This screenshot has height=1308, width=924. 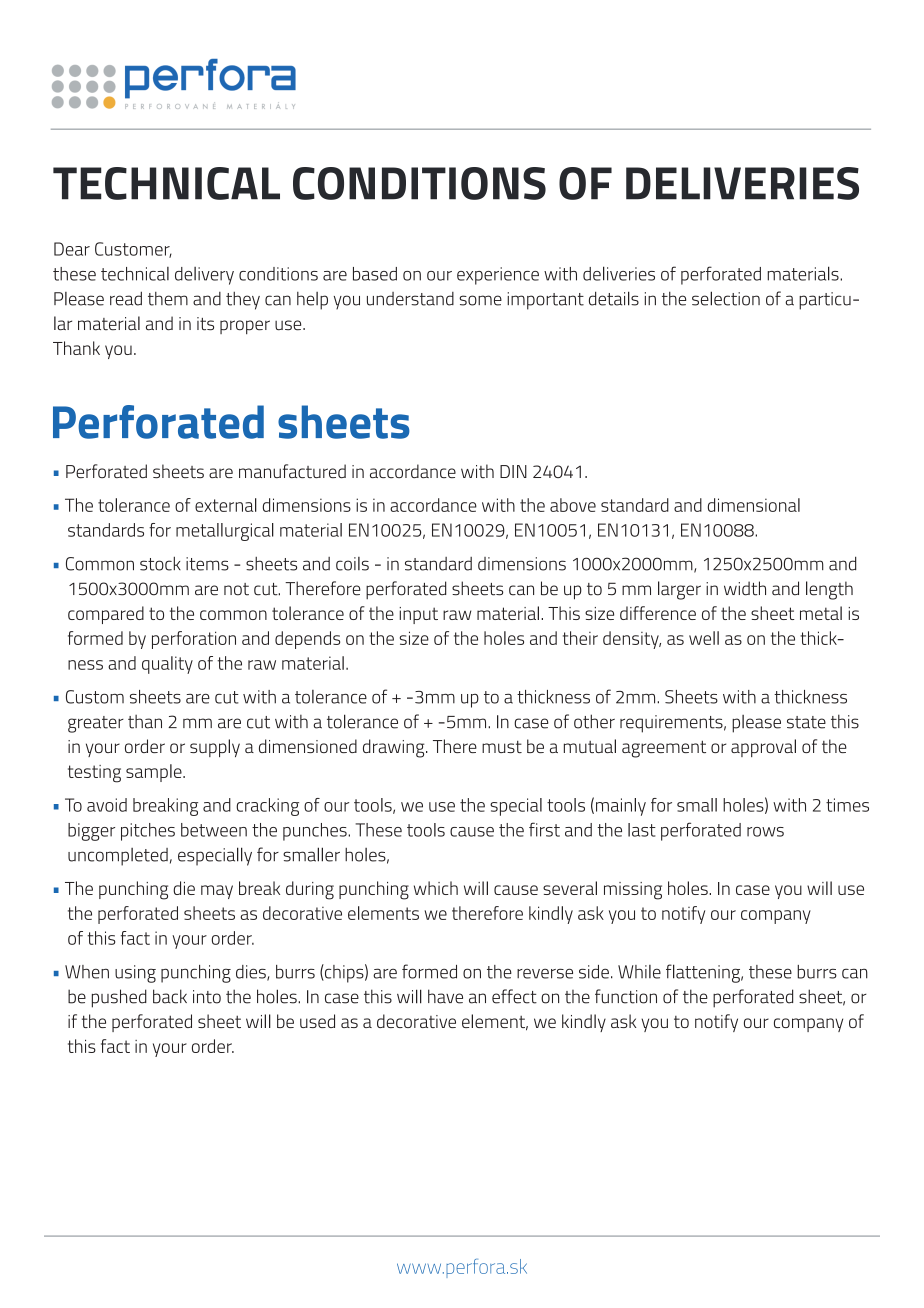 I want to click on sample, so click(x=155, y=773).
